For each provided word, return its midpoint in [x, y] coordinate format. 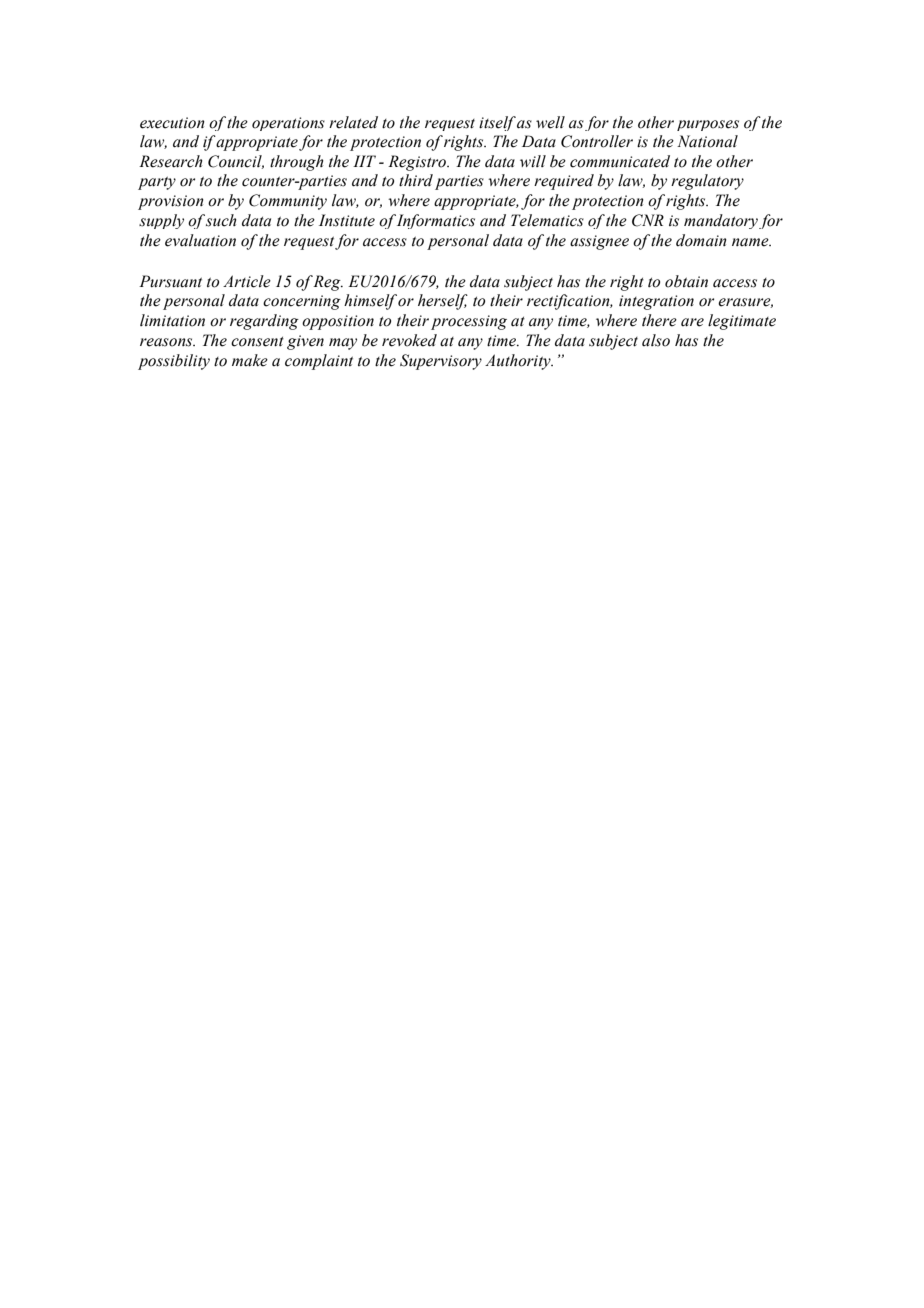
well [550, 122]
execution [172, 123]
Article [247, 281]
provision [171, 202]
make [250, 360]
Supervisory [441, 362]
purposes [708, 125]
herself [443, 302]
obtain [686, 281]
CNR [648, 220]
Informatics [436, 221]
